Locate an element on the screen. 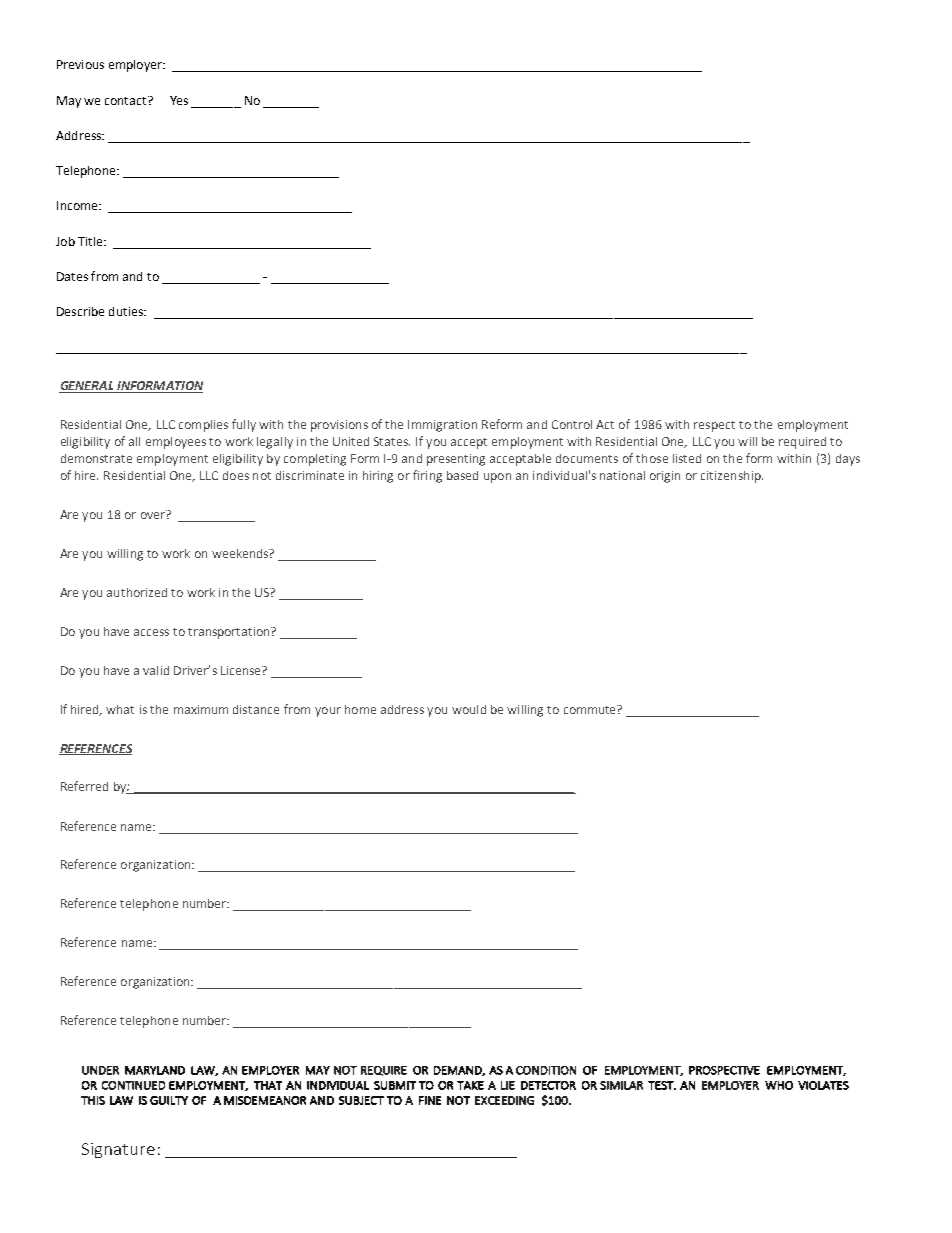 The width and height of the screenshot is (952, 1233). would is located at coordinates (469, 709).
